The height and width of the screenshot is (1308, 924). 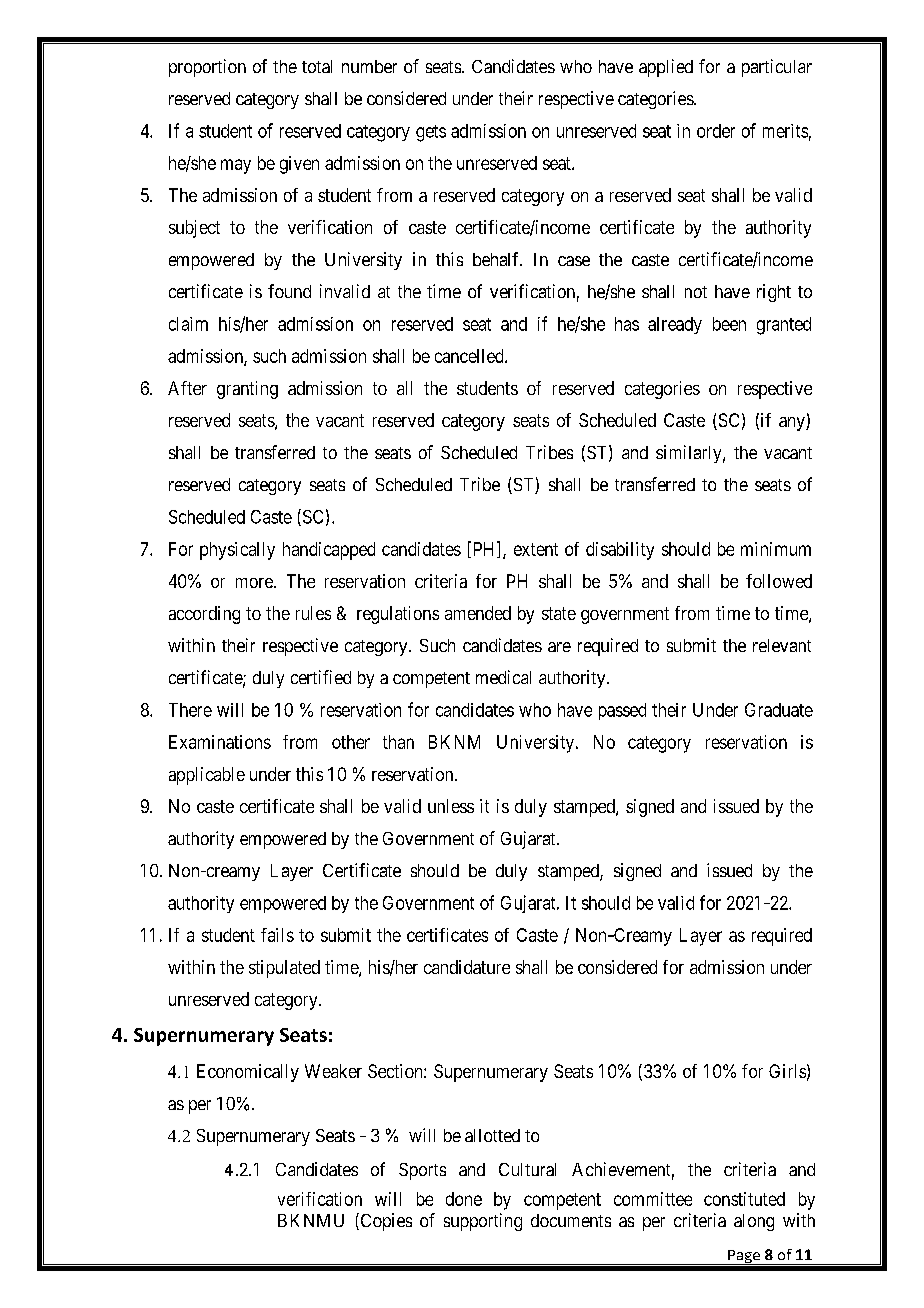 I want to click on cancelled, so click(x=470, y=356).
